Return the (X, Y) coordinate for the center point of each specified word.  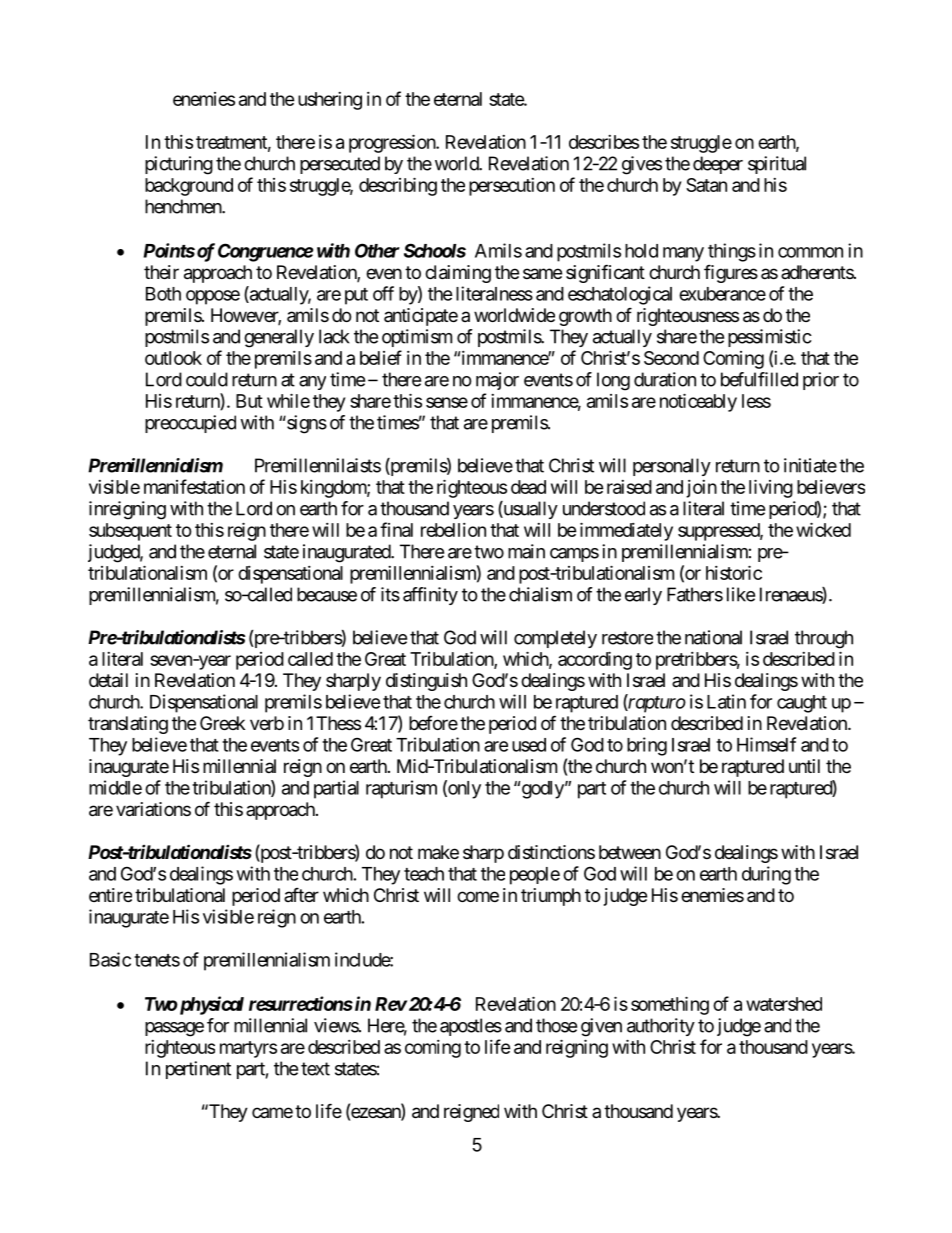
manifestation (194, 486)
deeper (718, 165)
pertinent (198, 1070)
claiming (458, 274)
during (766, 875)
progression (393, 143)
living (771, 488)
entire (110, 895)
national (713, 637)
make (438, 852)
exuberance (722, 294)
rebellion (453, 530)
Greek (222, 723)
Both (163, 294)
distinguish (426, 682)
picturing (179, 165)
